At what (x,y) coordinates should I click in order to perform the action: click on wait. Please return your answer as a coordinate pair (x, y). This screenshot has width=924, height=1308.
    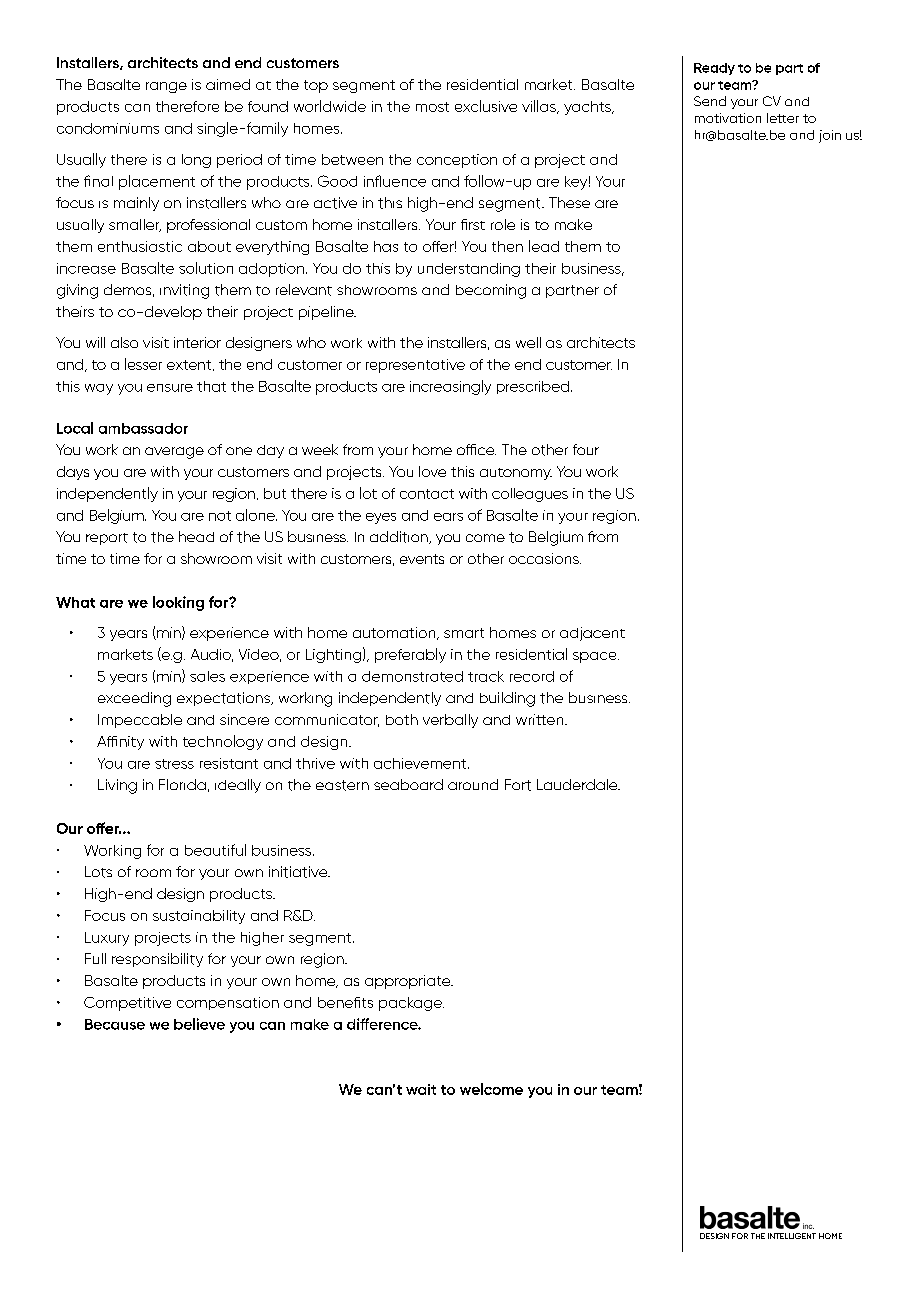
    Looking at the image, I should click on (421, 1089).
